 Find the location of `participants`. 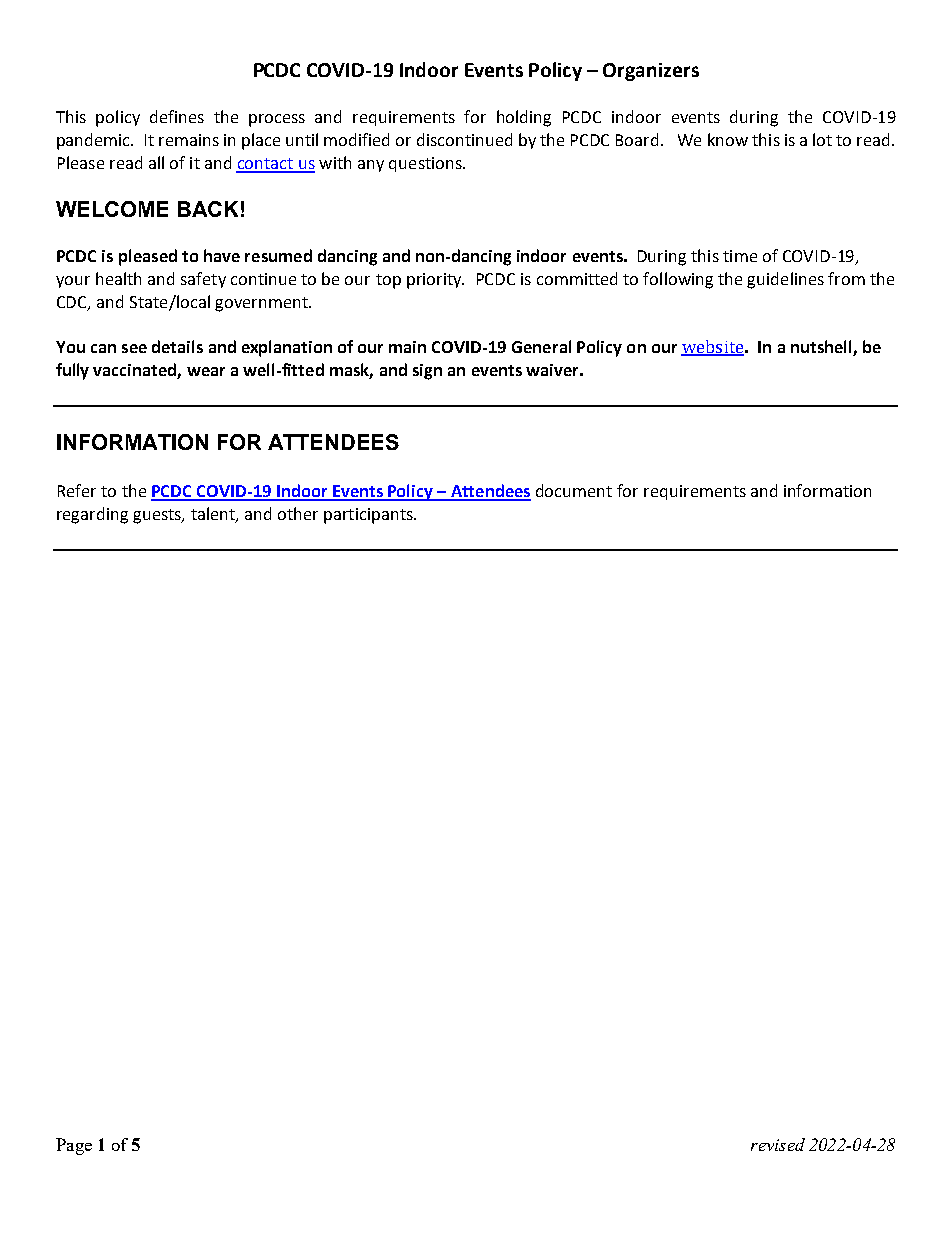

participants is located at coordinates (369, 516).
